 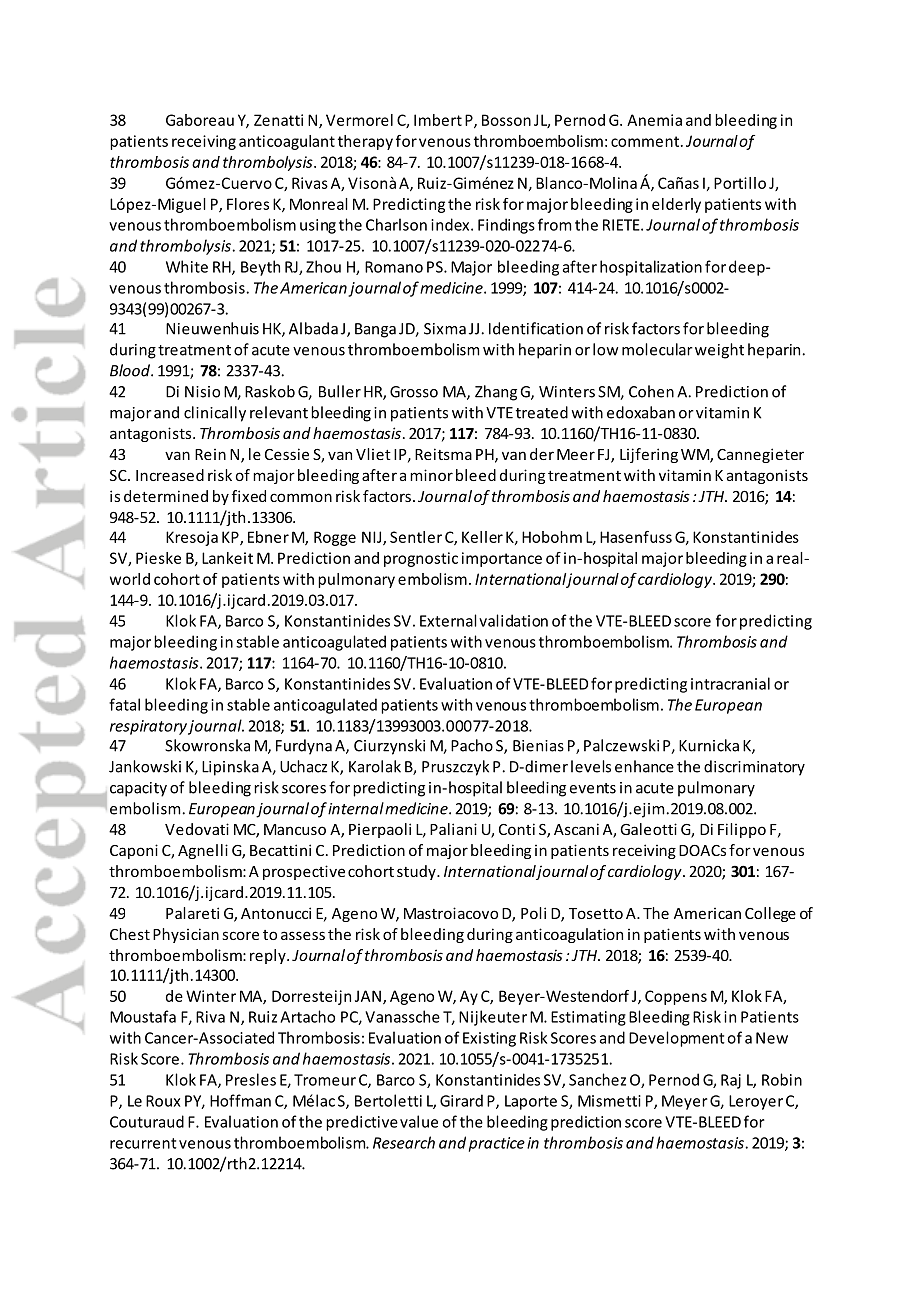 What do you see at coordinates (730, 683) in the image?
I see `intracranial` at bounding box center [730, 683].
